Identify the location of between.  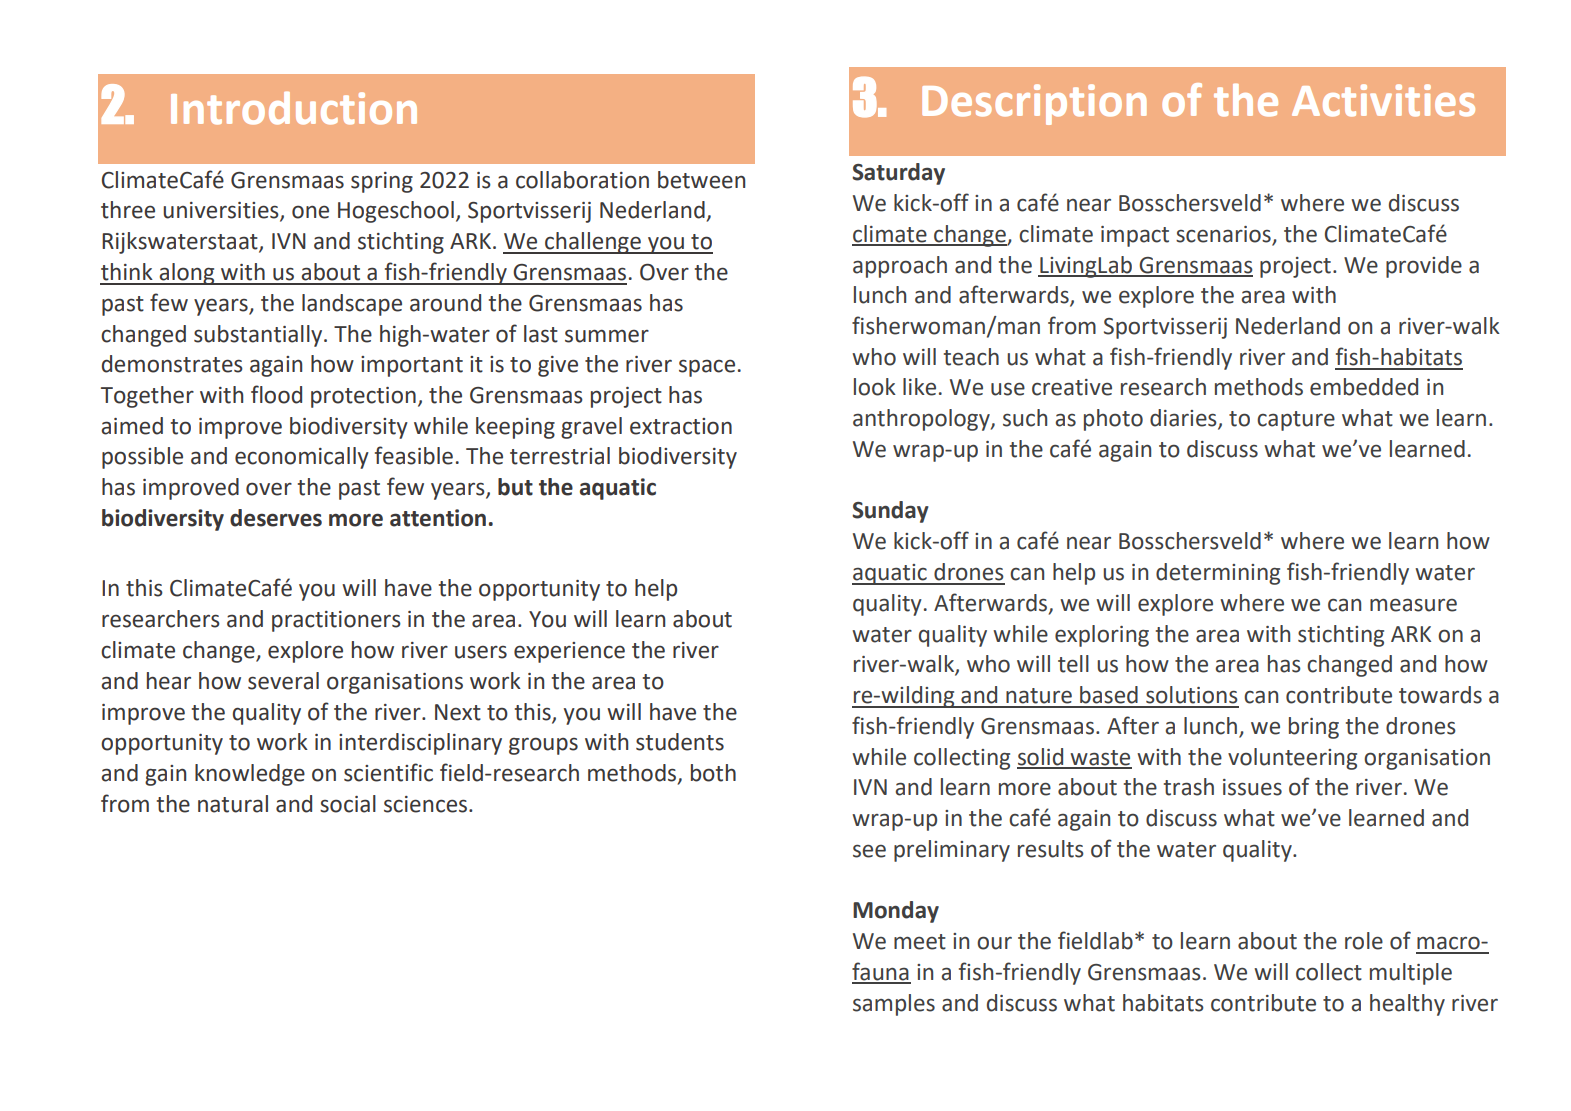
(701, 180).
